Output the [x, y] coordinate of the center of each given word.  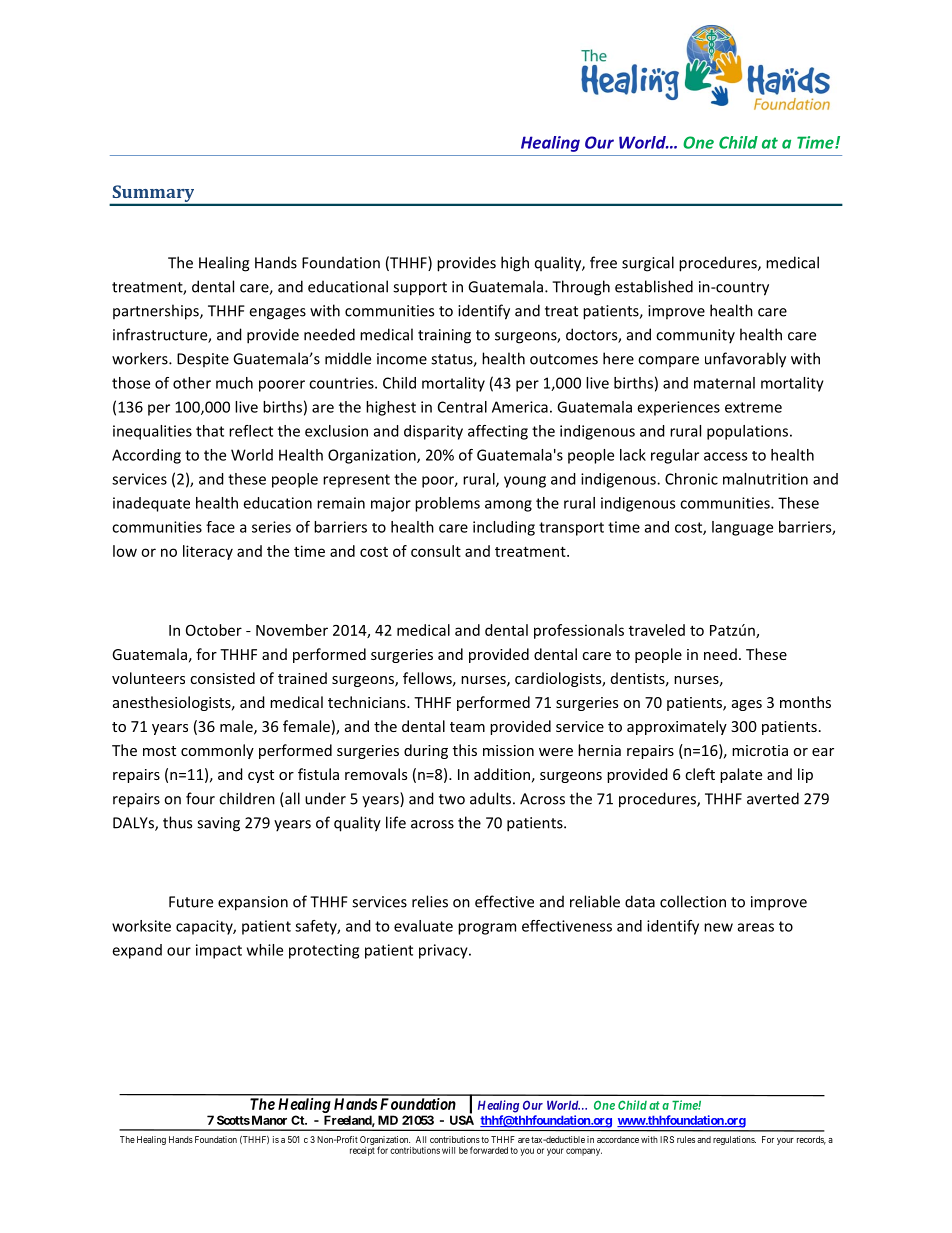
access [725, 456]
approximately [677, 727]
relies [430, 901]
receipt [362, 1151]
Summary [153, 195]
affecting [498, 432]
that [210, 431]
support [420, 289]
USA [462, 1120]
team [467, 727]
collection [693, 901]
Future [191, 902]
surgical [648, 264]
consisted [222, 678]
